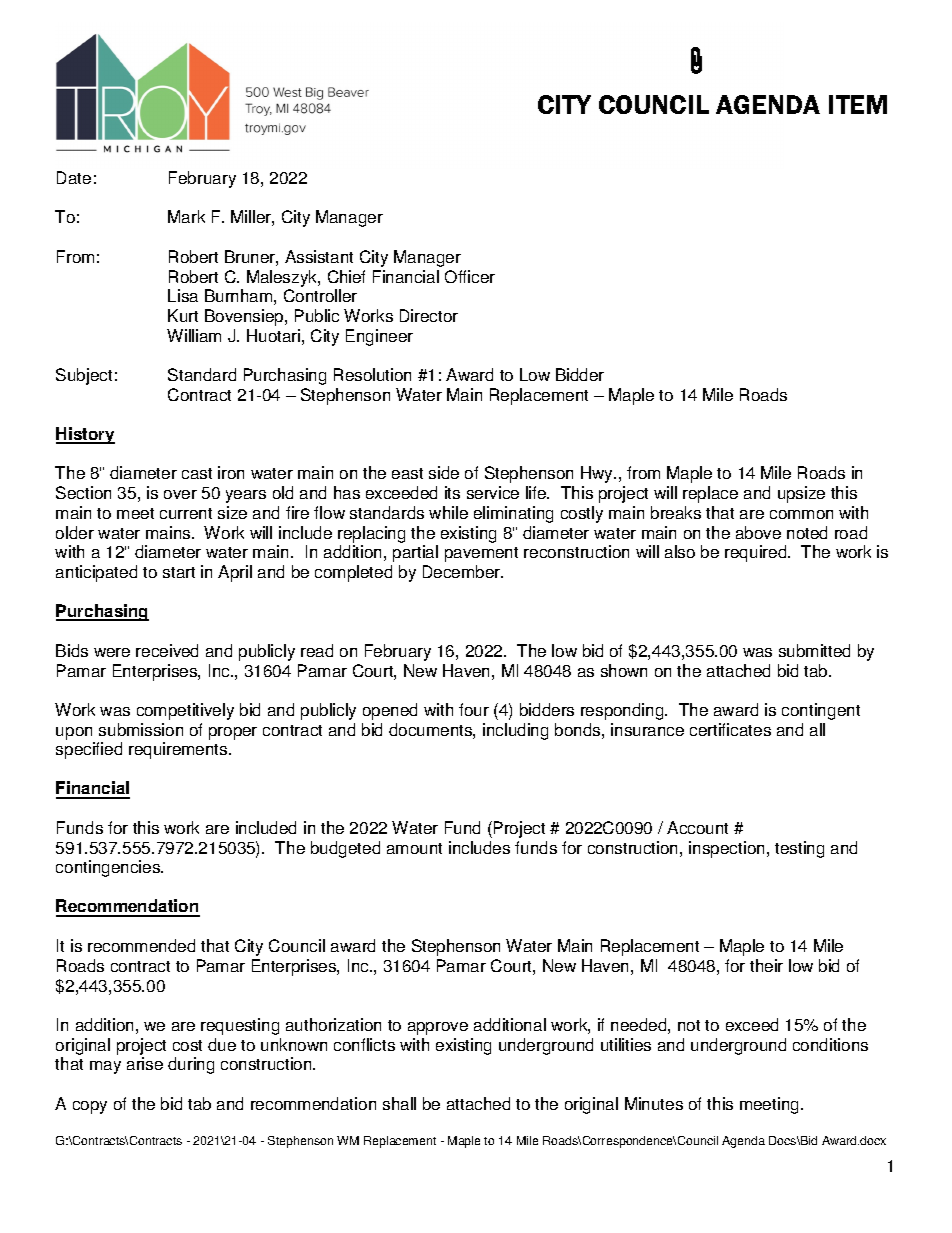  Describe the element at coordinates (145, 1063) in the document. I see `arise` at that location.
